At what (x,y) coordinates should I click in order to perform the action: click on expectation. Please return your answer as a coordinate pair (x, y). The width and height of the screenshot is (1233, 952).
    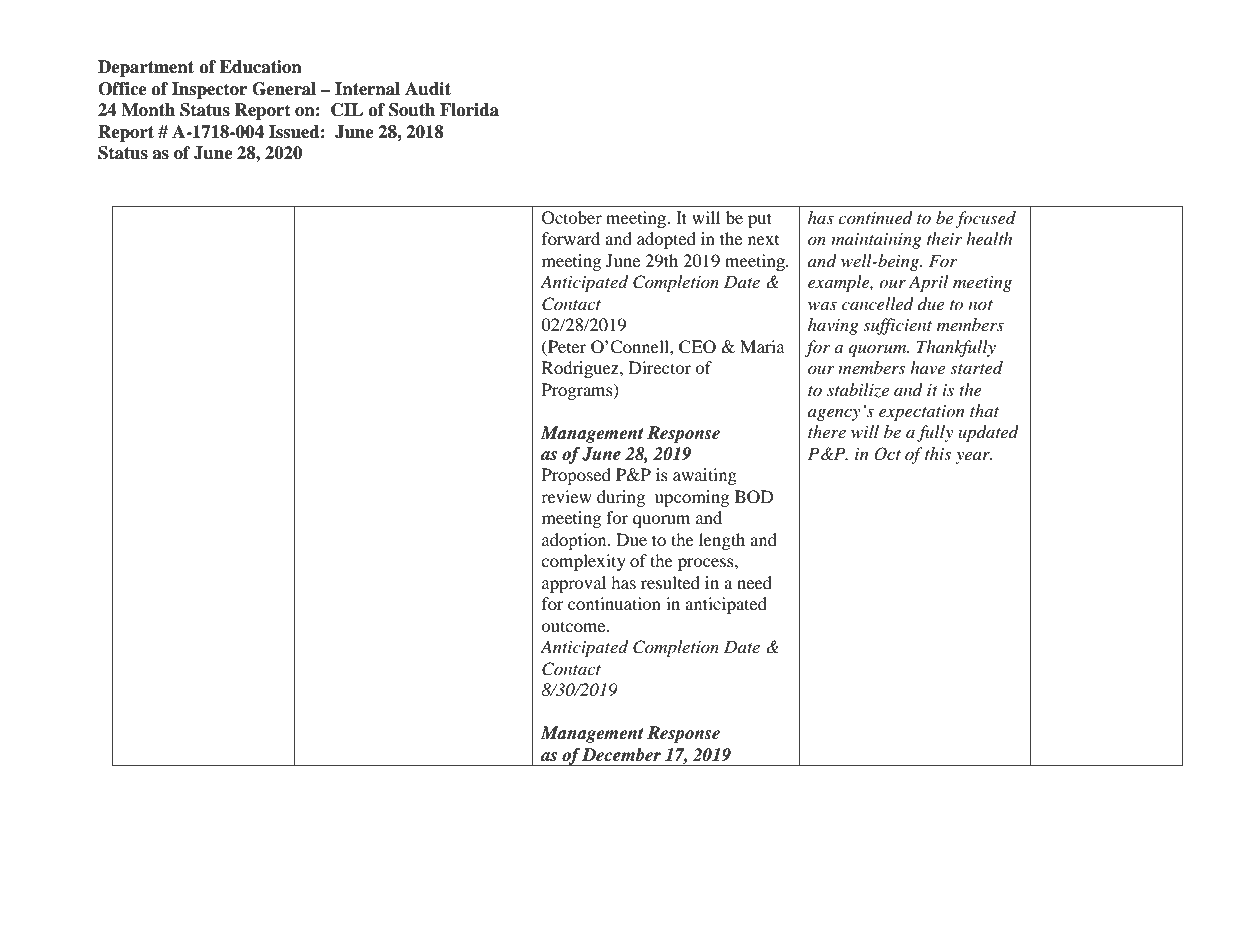
    Looking at the image, I should click on (922, 413).
